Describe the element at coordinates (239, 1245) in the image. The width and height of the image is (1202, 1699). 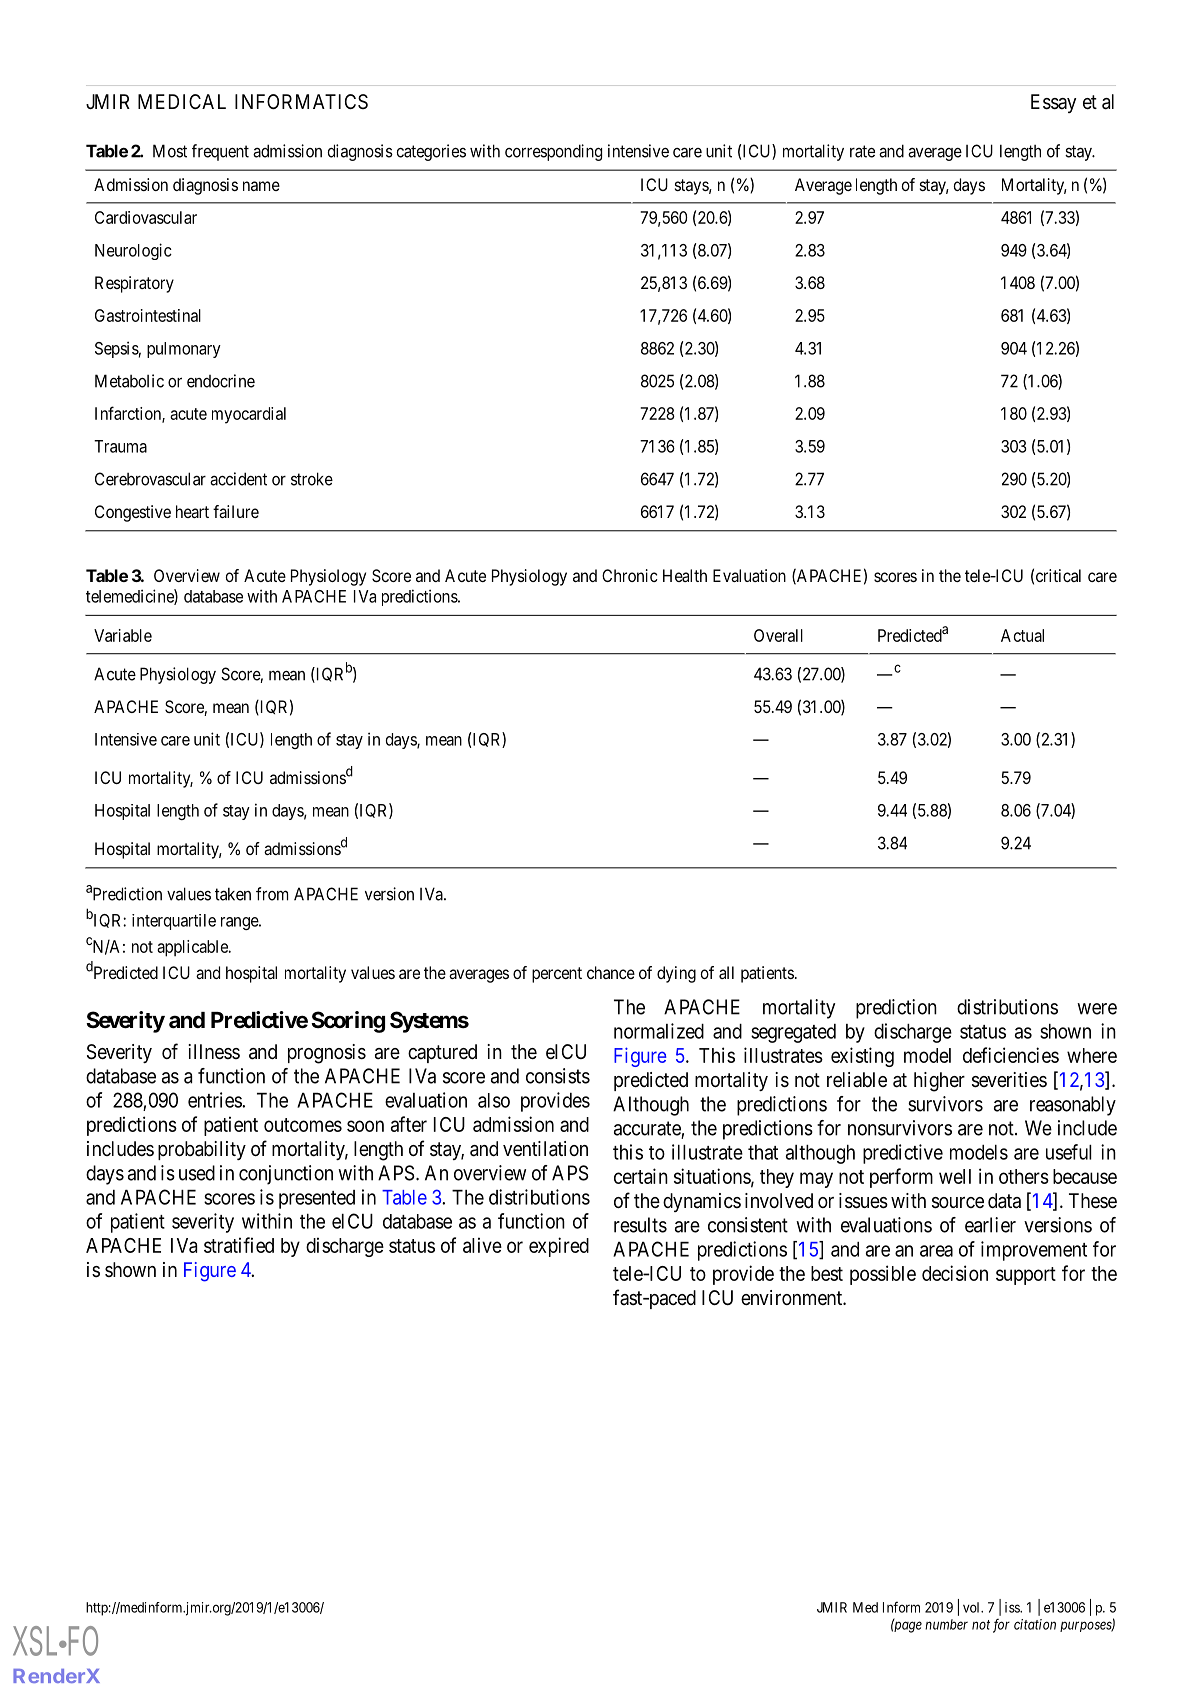
I see `stratified` at that location.
